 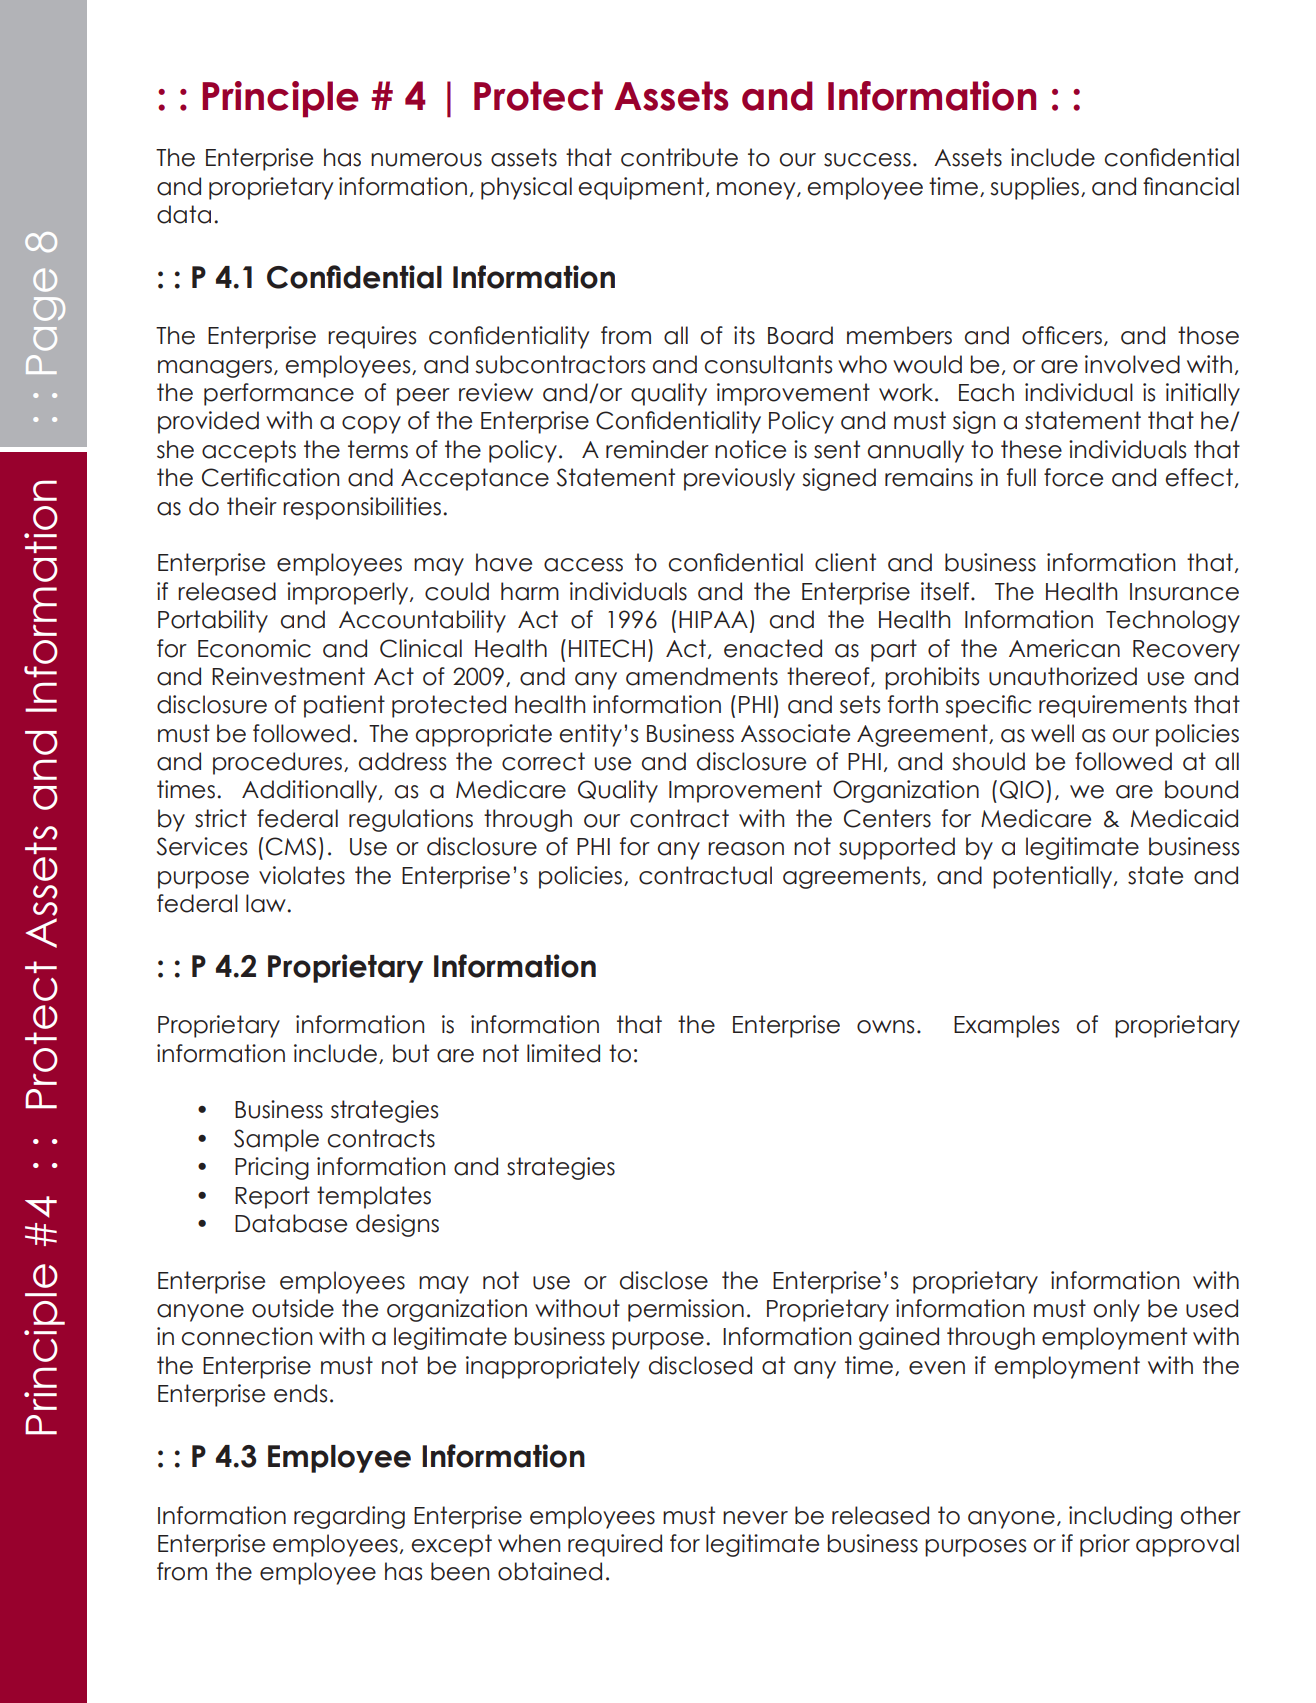 I want to click on equipment, so click(x=641, y=188).
